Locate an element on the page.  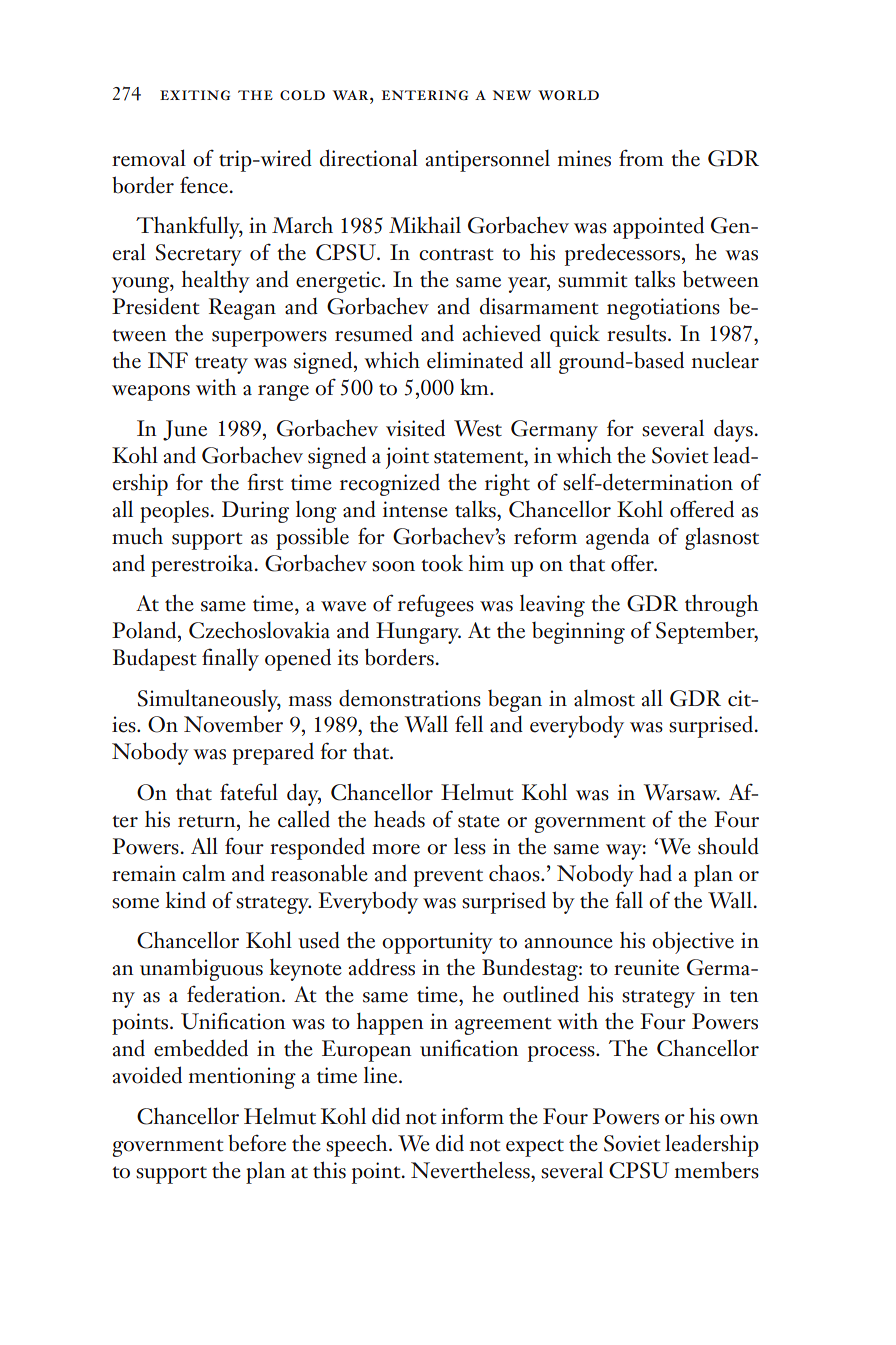
joint is located at coordinates (407, 458).
